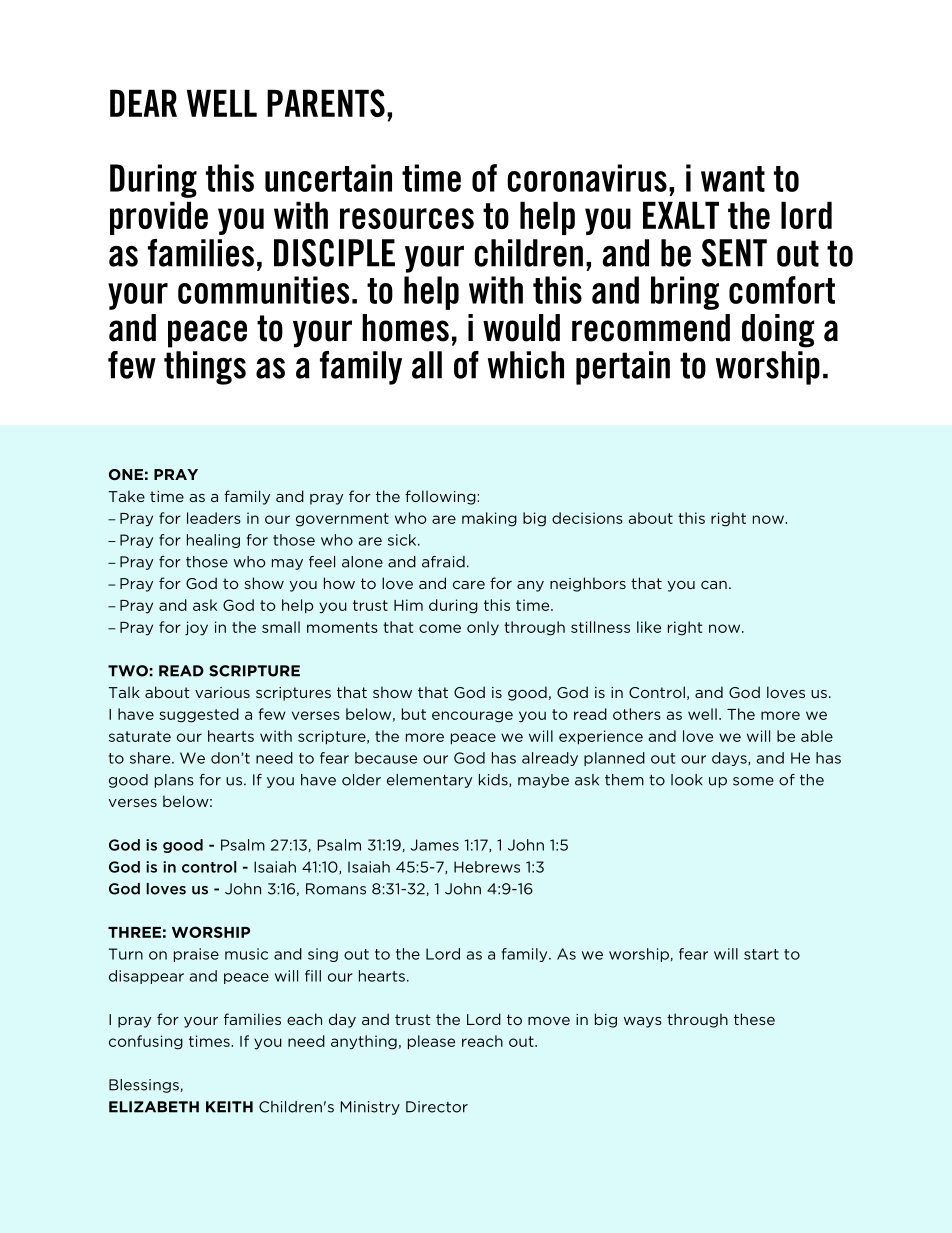 The image size is (952, 1233). Describe the element at coordinates (733, 179) in the screenshot. I see `want` at that location.
